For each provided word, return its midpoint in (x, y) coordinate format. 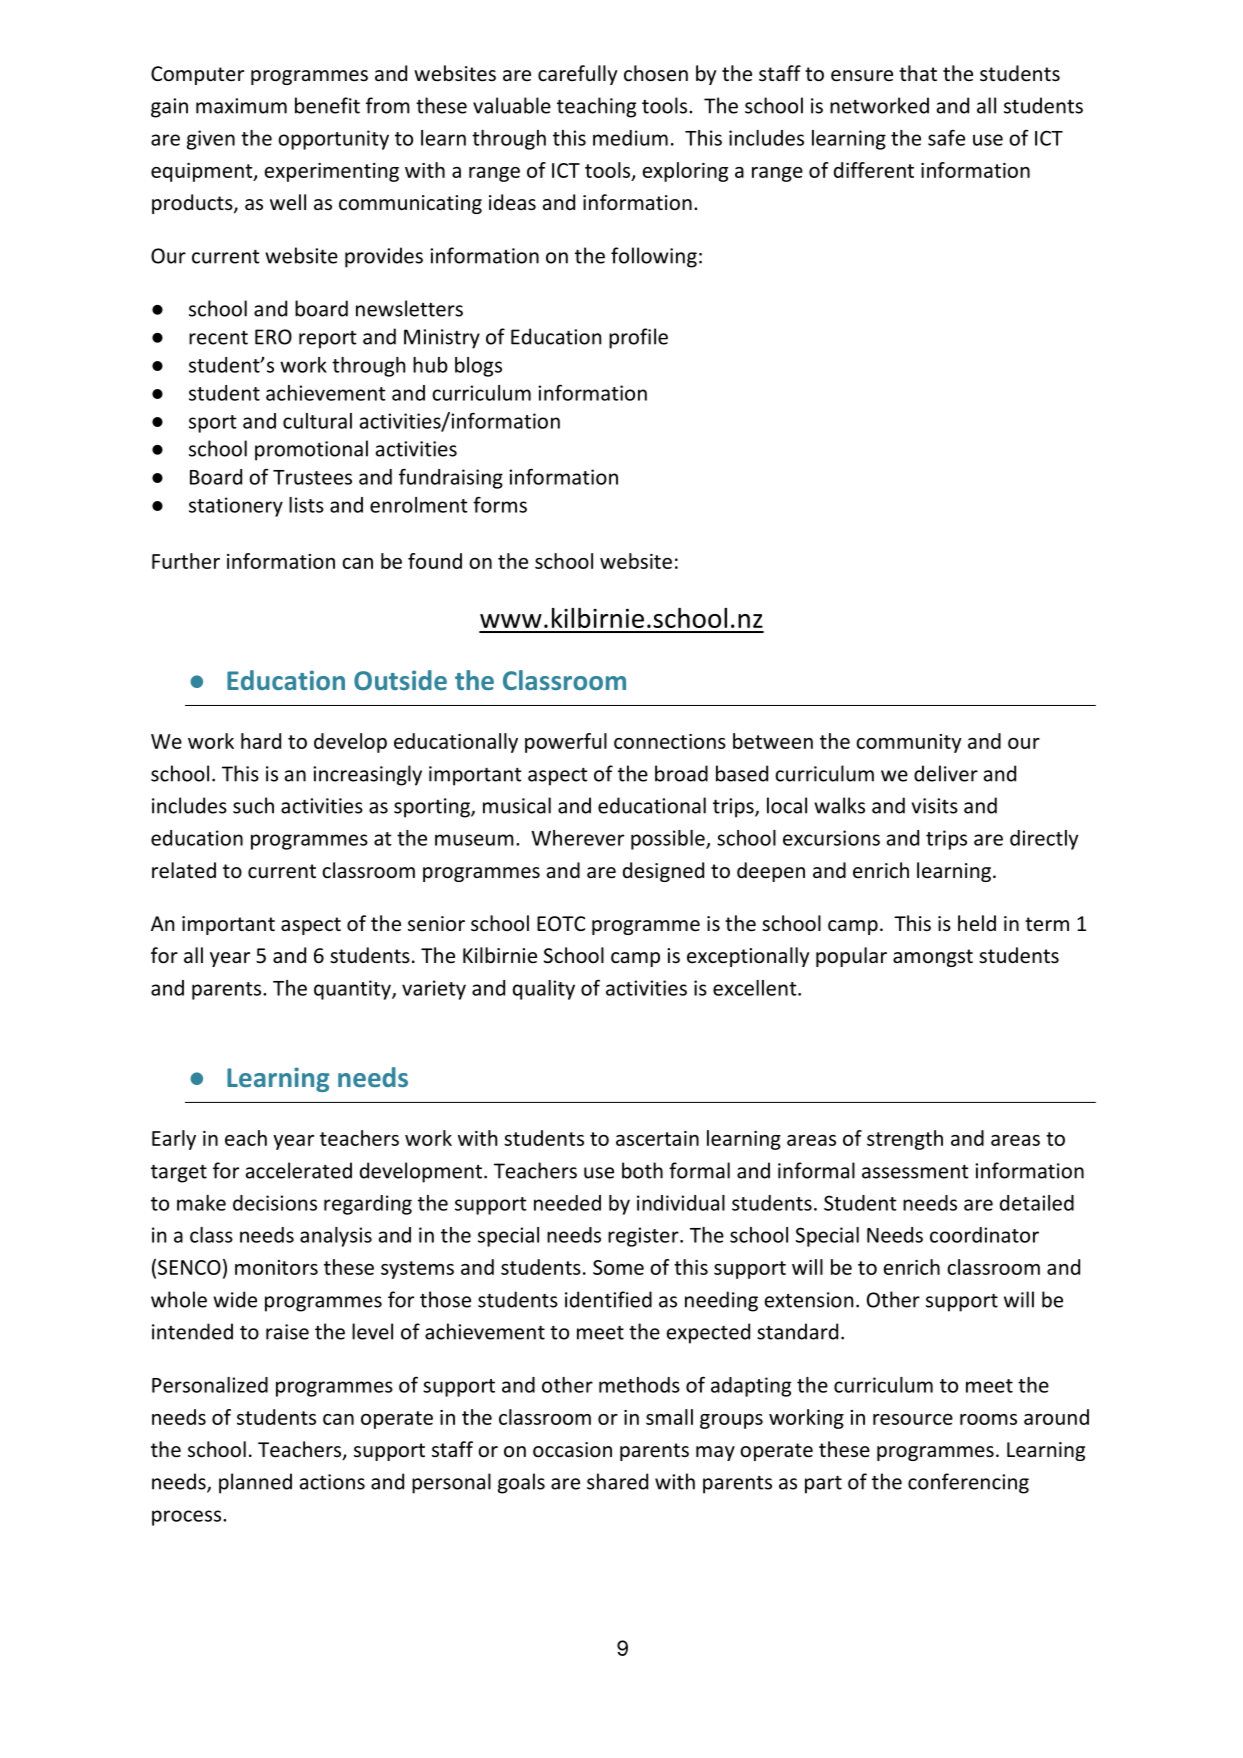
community (909, 743)
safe (946, 138)
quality (544, 990)
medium (630, 138)
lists (306, 505)
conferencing (968, 1483)
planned (255, 1483)
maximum (241, 106)
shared (617, 1481)
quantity (353, 990)
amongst (933, 958)
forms (500, 504)
